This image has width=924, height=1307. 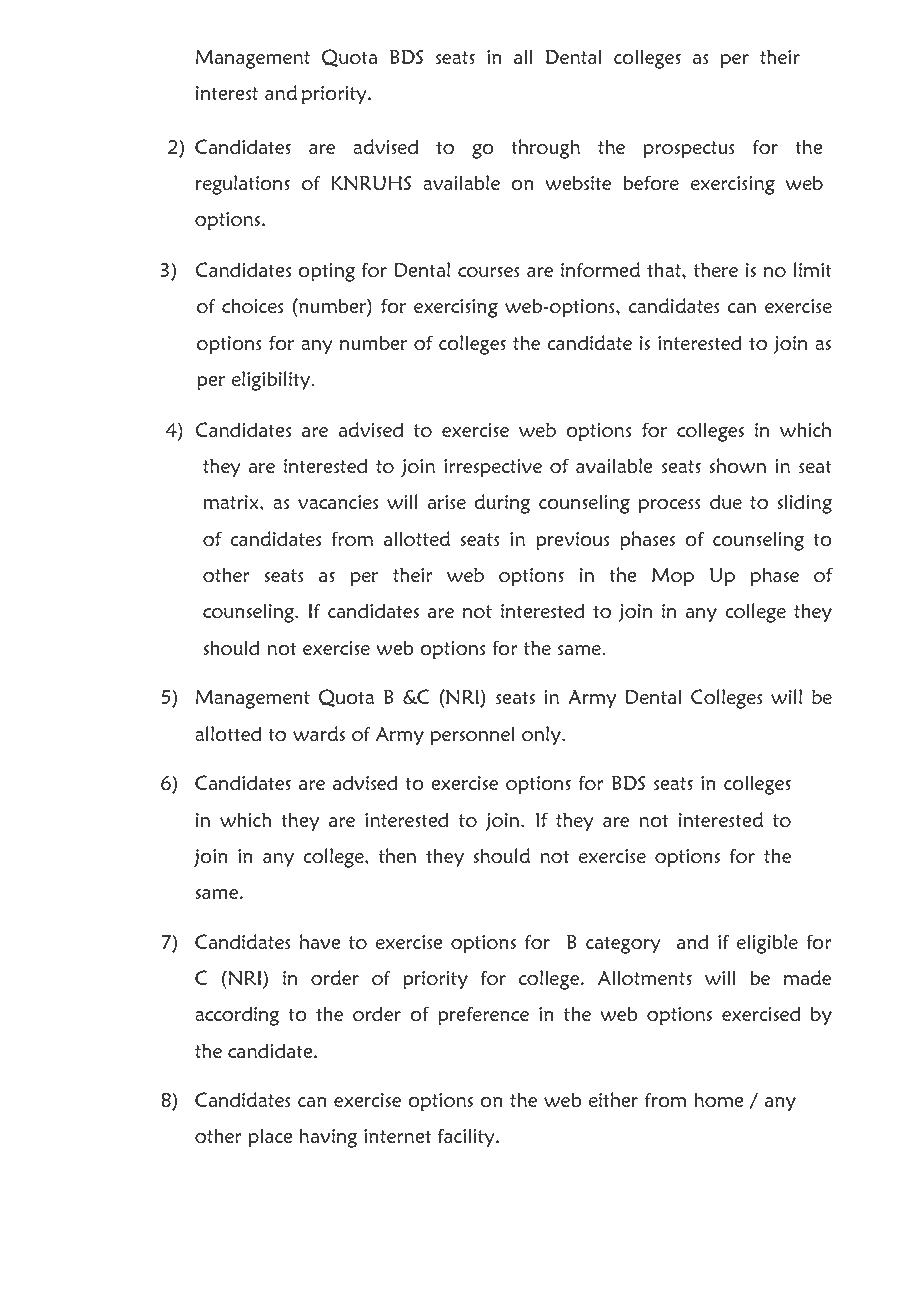 I want to click on due, so click(x=726, y=501).
